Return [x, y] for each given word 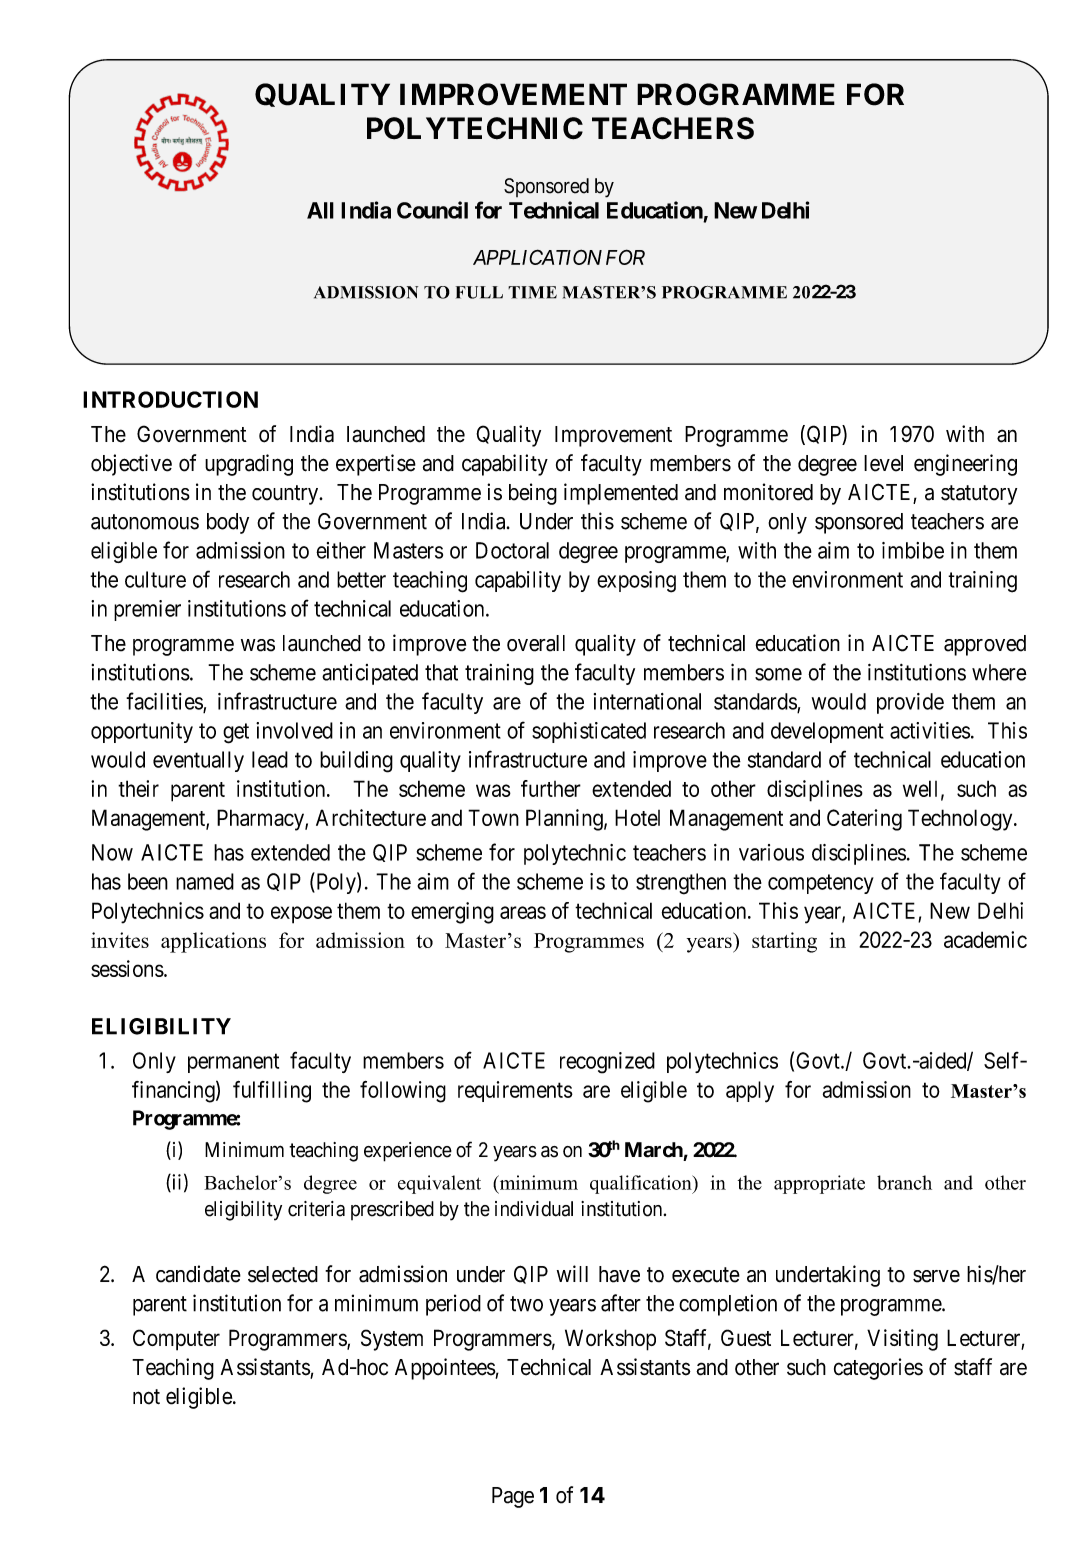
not [146, 1397]
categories [878, 1369]
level [883, 463]
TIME [532, 292]
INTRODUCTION [170, 399]
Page [513, 1497]
